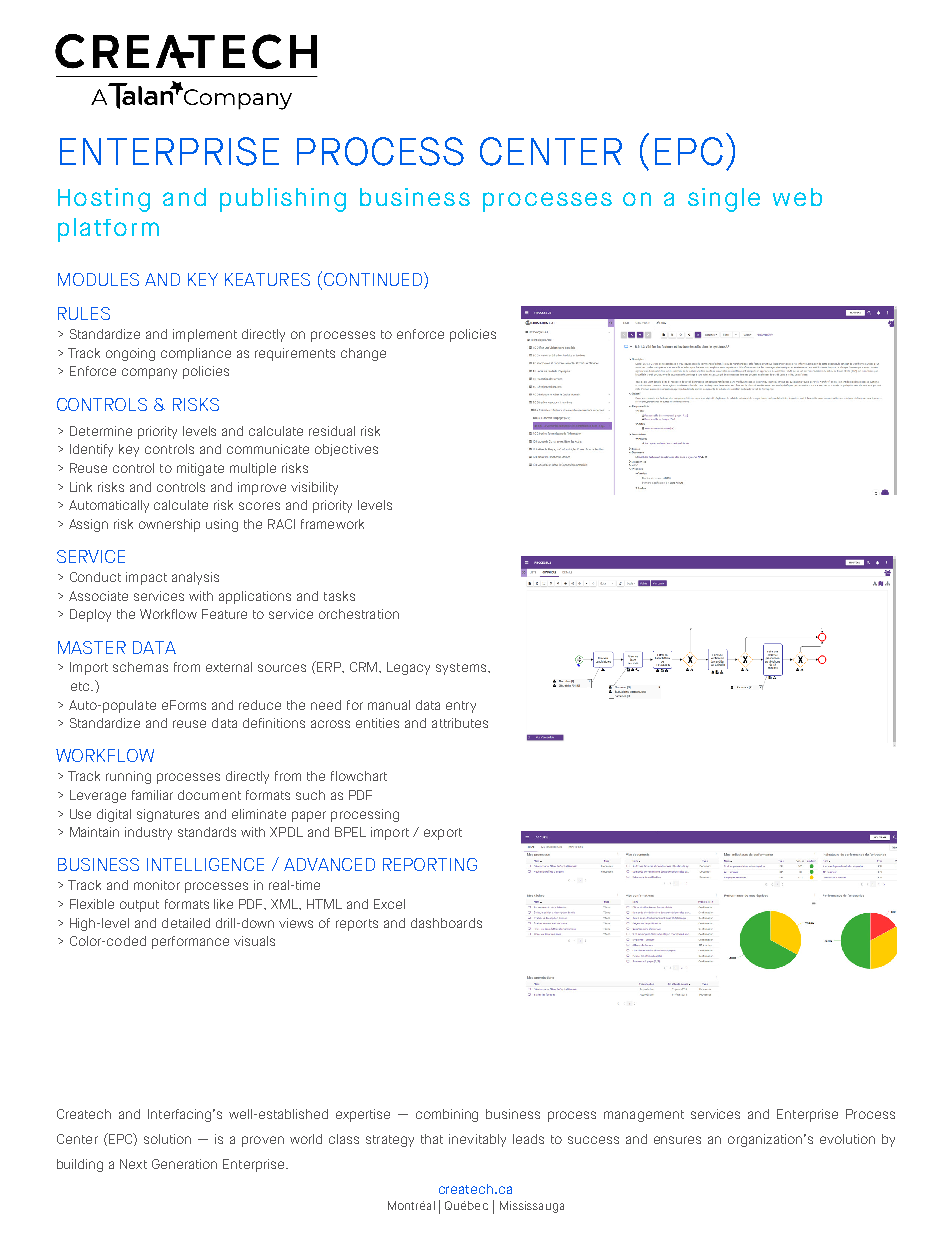 Image resolution: width=952 pixels, height=1233 pixels. What do you see at coordinates (477, 1140) in the page?
I see `inevitably` at bounding box center [477, 1140].
